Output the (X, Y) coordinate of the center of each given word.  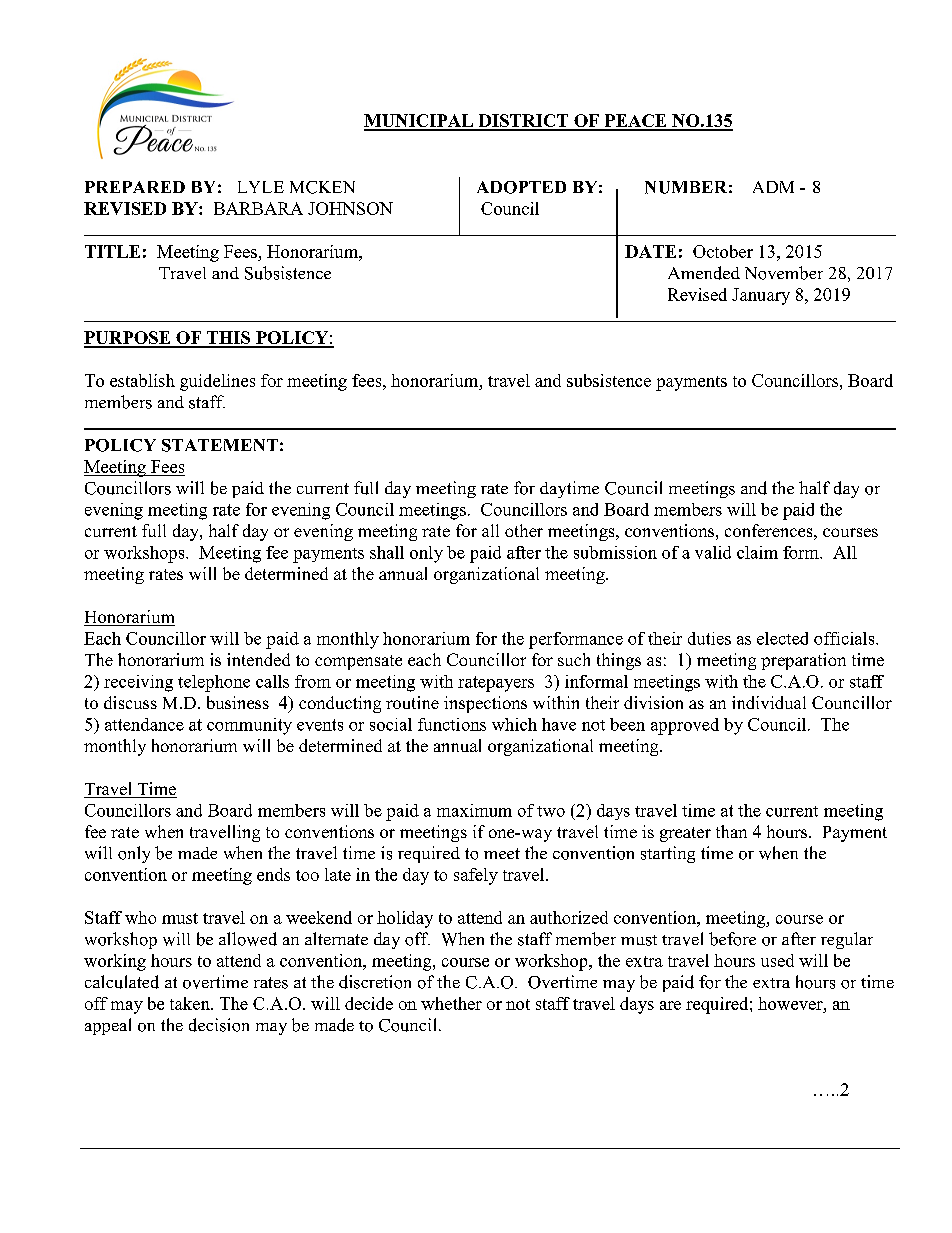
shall (387, 552)
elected (782, 638)
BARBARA (258, 208)
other (524, 530)
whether (451, 1003)
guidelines (217, 382)
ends (273, 874)
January (761, 296)
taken (191, 1003)
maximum (474, 810)
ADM (773, 187)
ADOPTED (521, 187)
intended (258, 659)
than (731, 831)
